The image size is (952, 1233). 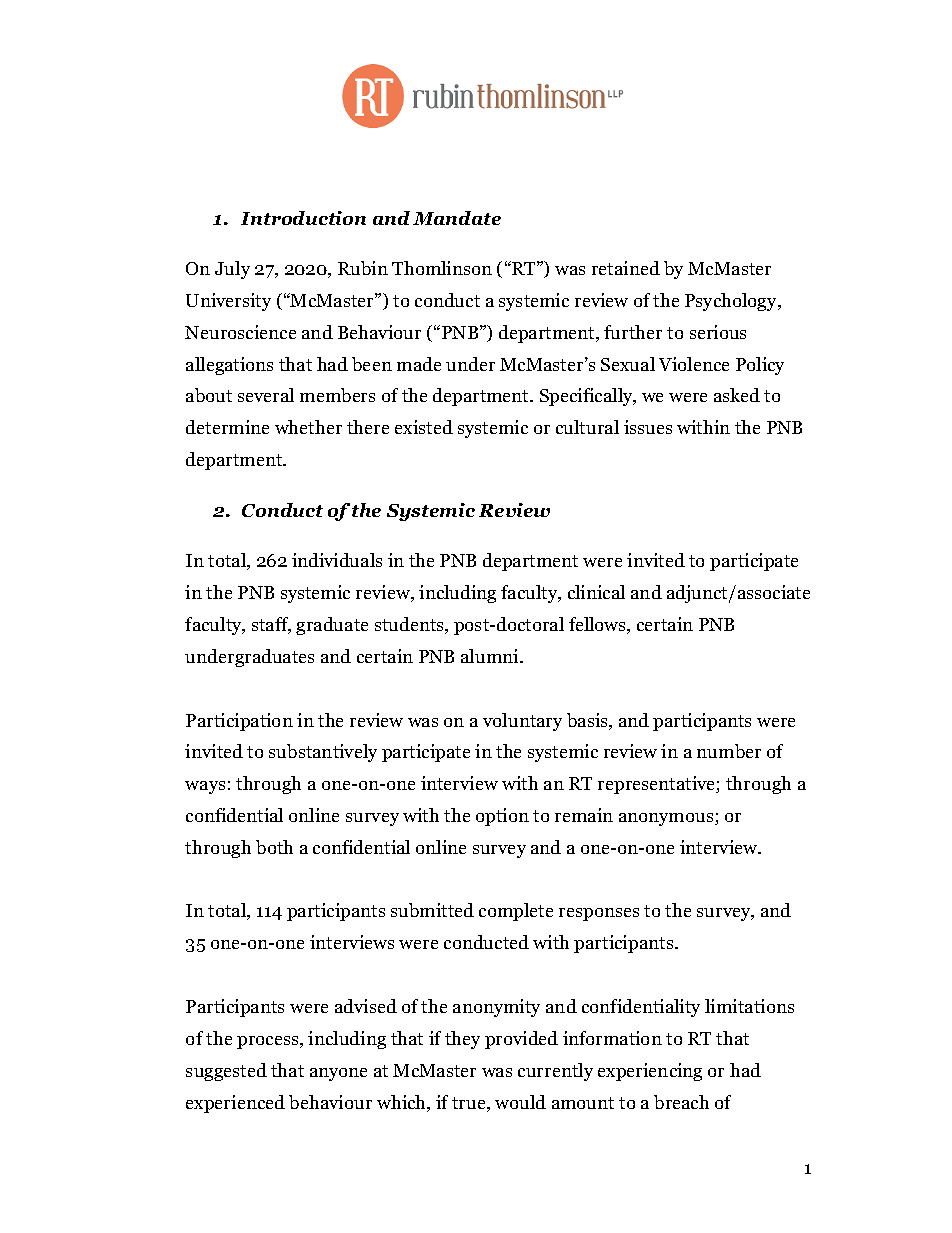 What do you see at coordinates (502, 817) in the image?
I see `option` at bounding box center [502, 817].
